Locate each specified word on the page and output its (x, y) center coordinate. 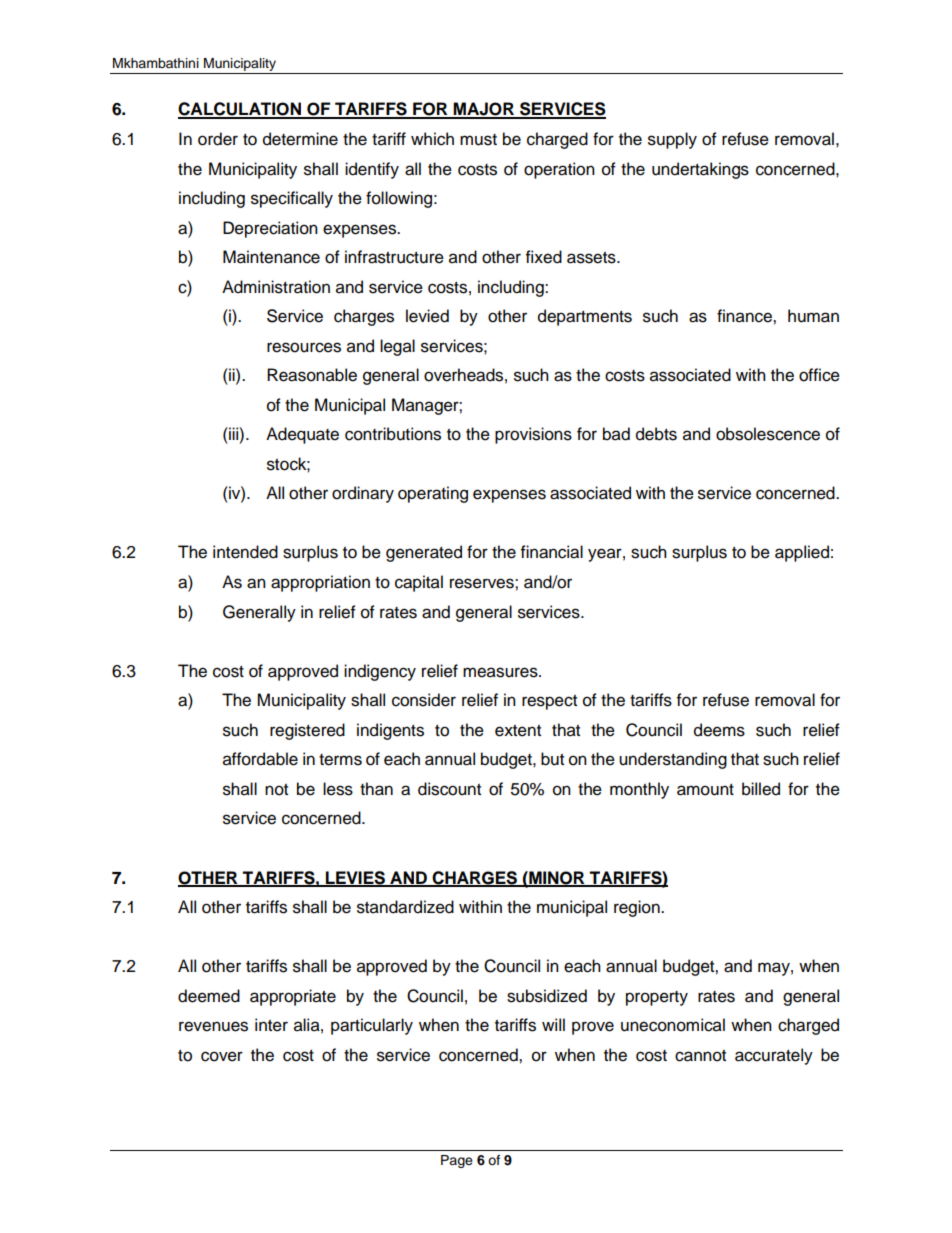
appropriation (320, 583)
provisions (533, 435)
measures (501, 672)
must (478, 140)
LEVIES (355, 878)
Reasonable (312, 375)
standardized (405, 907)
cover (222, 1056)
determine (300, 139)
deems (719, 730)
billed (761, 789)
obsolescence (768, 434)
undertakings (700, 170)
